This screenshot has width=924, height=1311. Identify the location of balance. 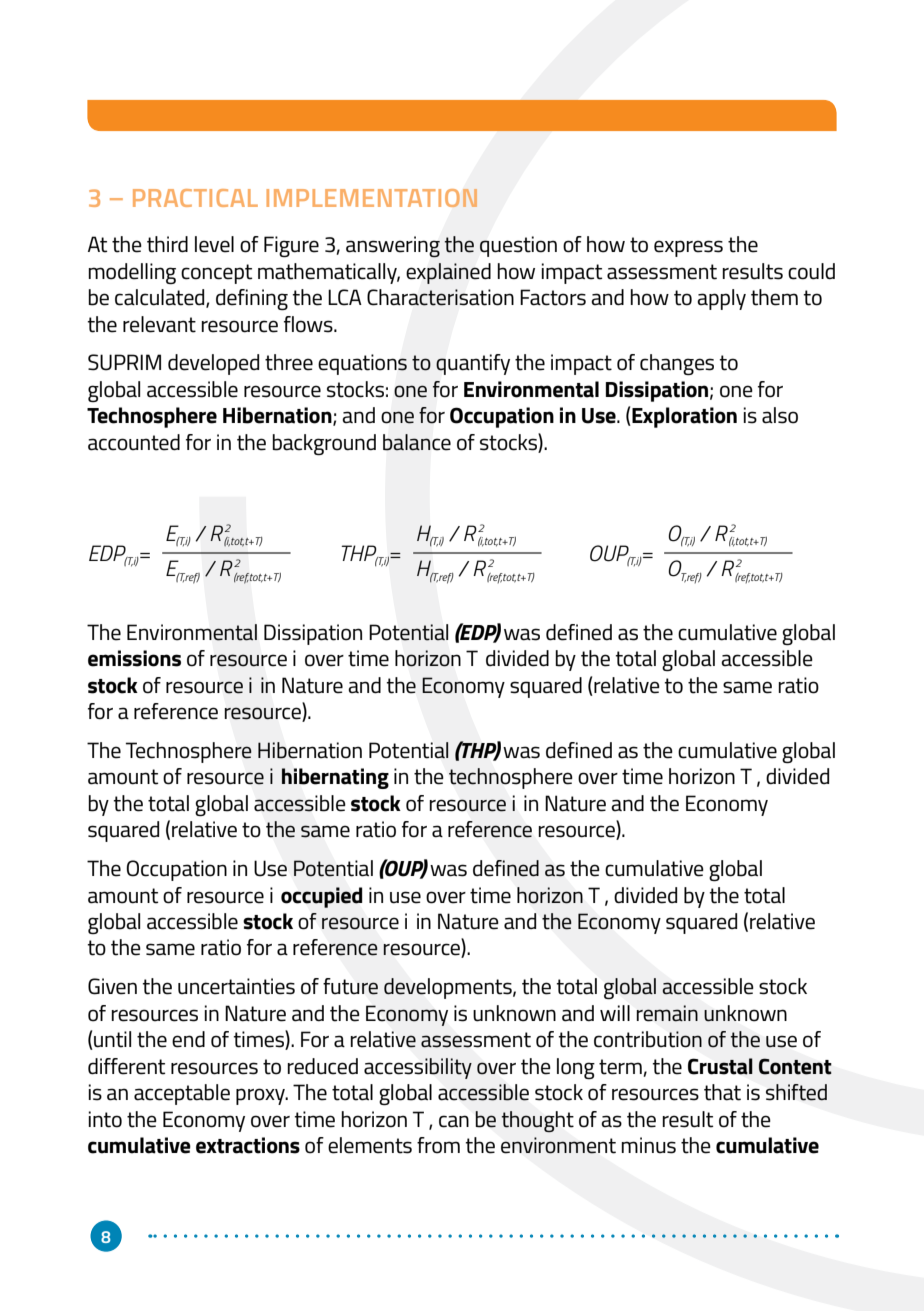
(417, 442).
